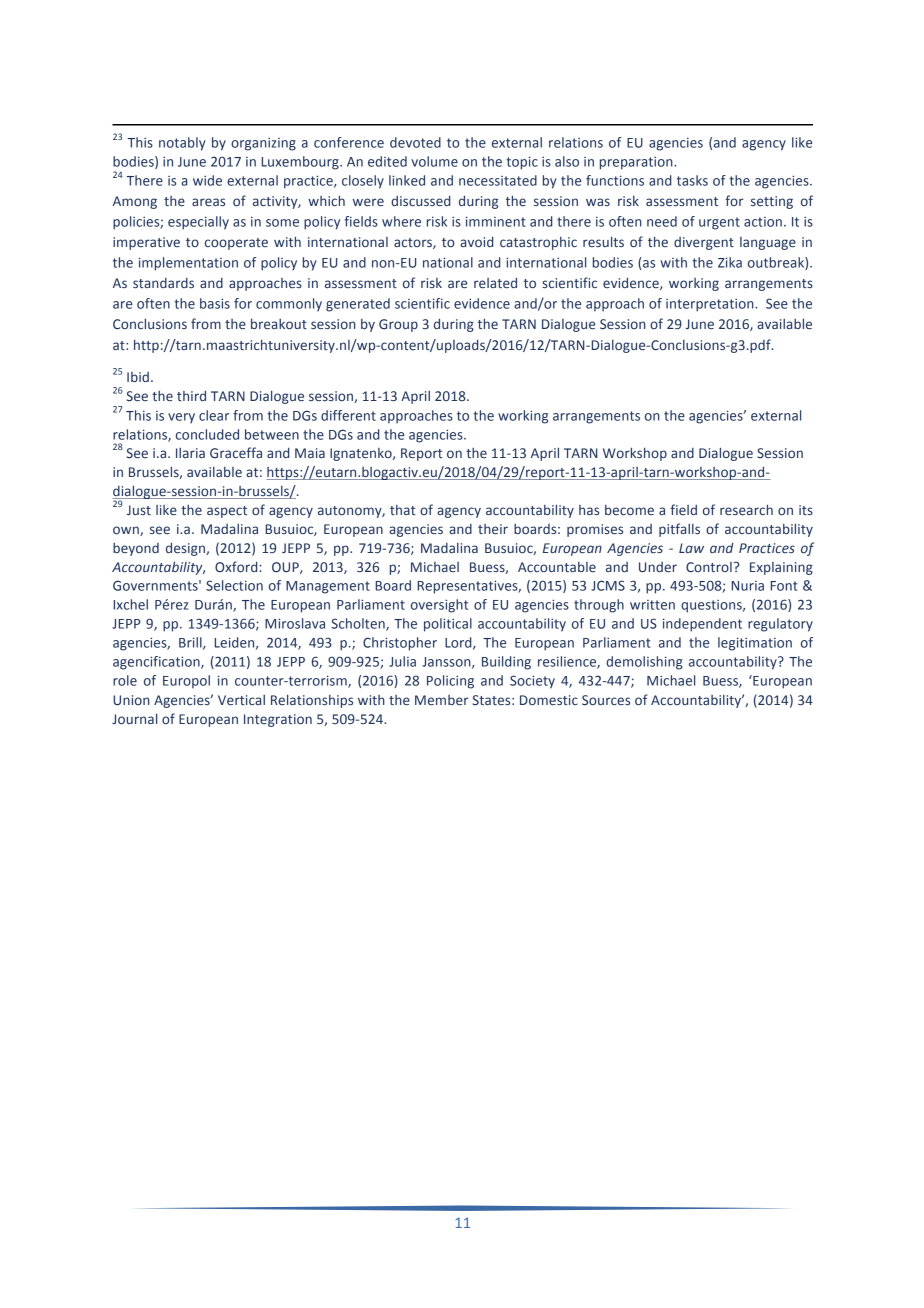 Image resolution: width=924 pixels, height=1308 pixels. I want to click on different, so click(348, 415).
